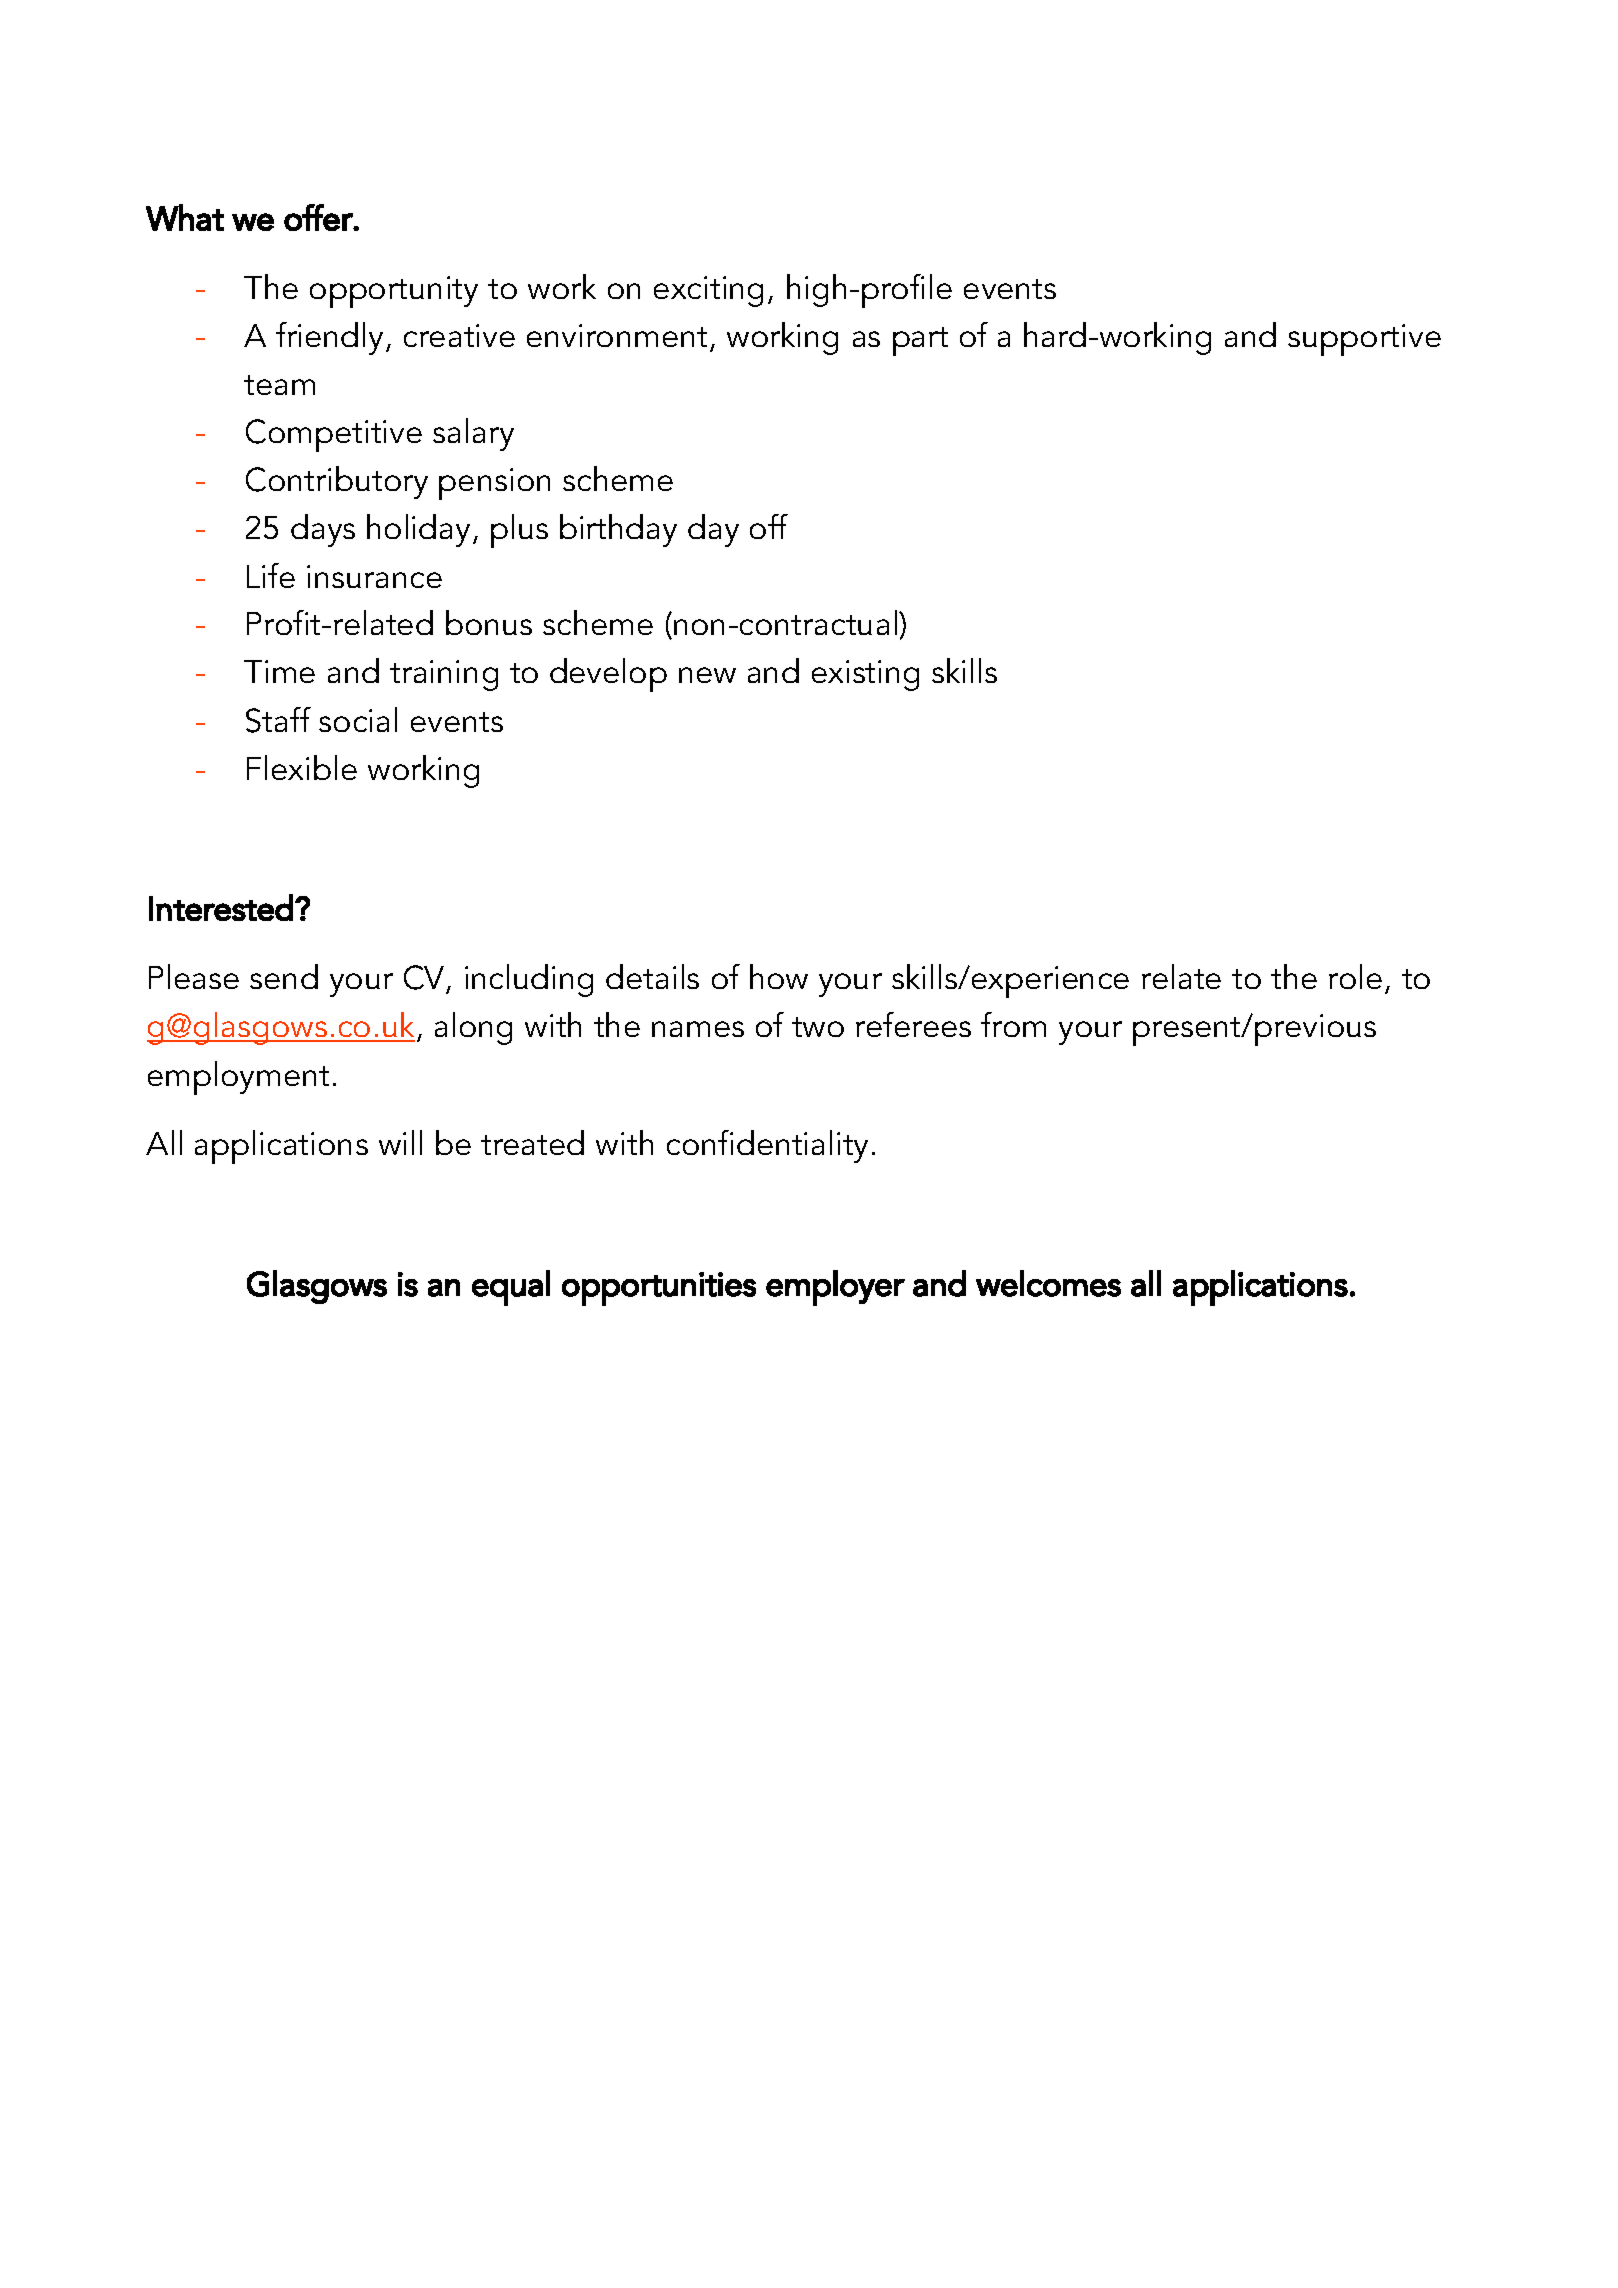  What do you see at coordinates (337, 482) in the image?
I see `Contributory` at bounding box center [337, 482].
